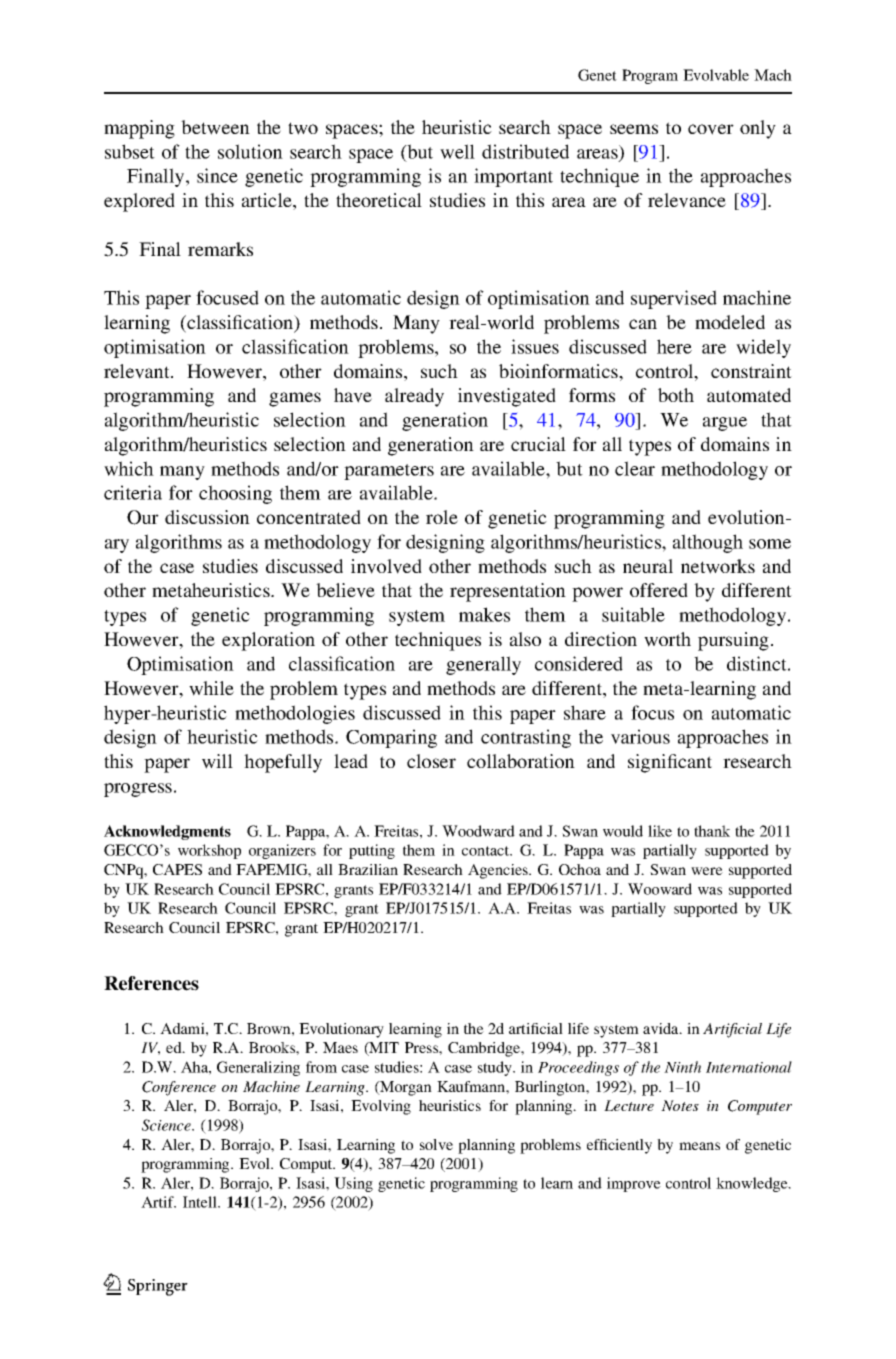 This screenshot has width=896, height=1359. I want to click on means, so click(699, 1146).
